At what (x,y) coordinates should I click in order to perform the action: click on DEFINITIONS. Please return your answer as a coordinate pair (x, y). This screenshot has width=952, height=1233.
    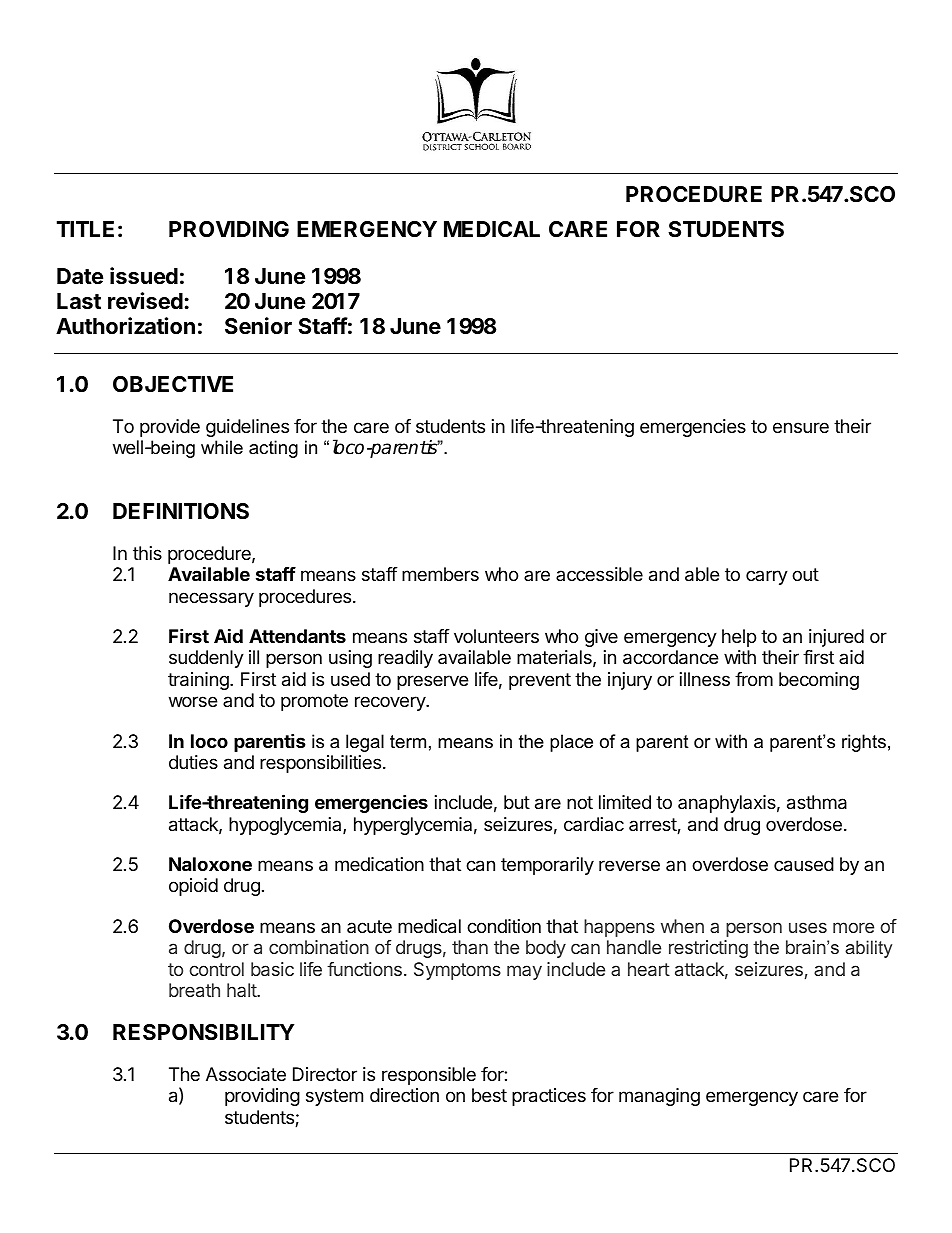
    Looking at the image, I should click on (181, 511).
